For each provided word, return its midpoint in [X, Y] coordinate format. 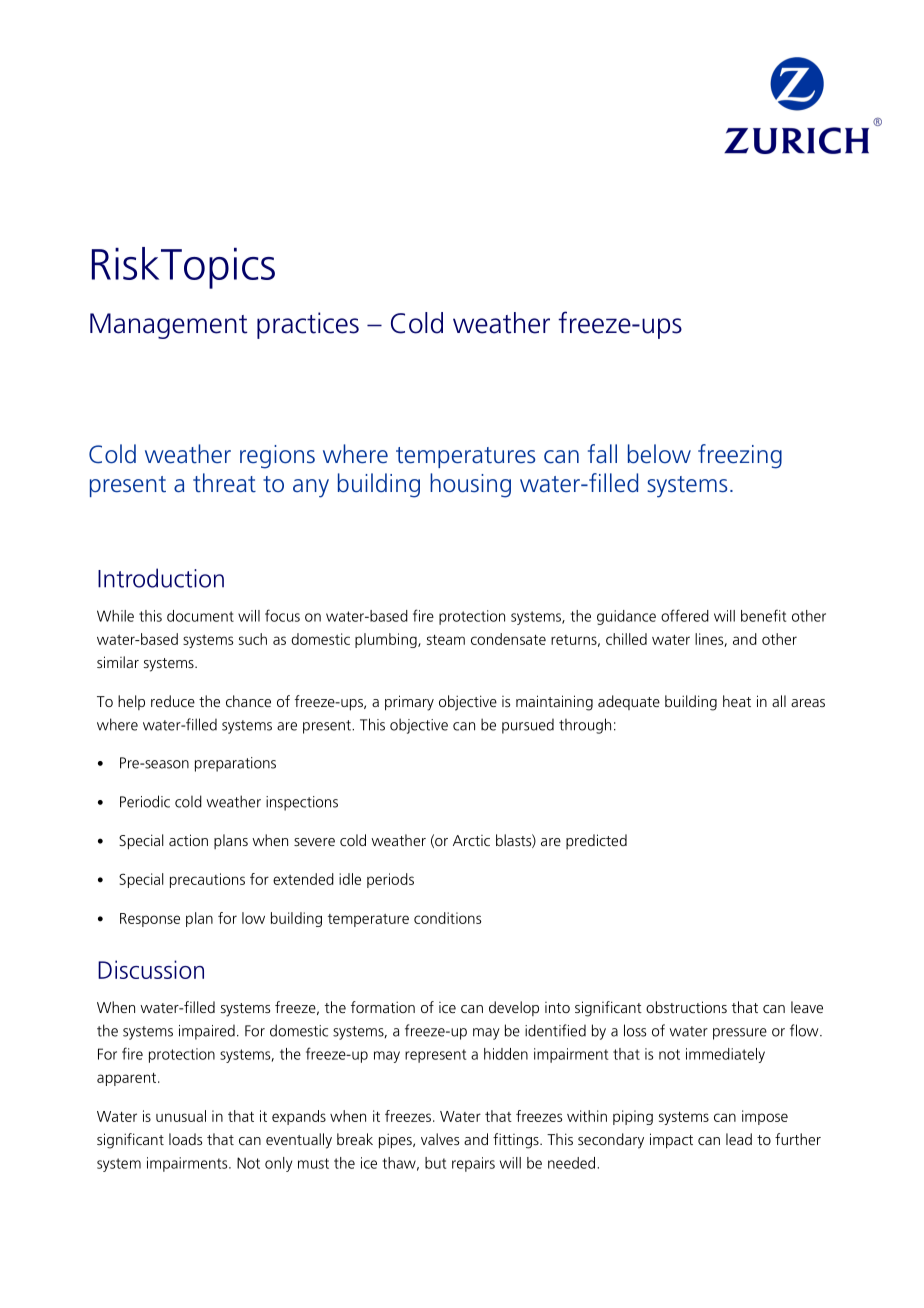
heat [737, 701]
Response [150, 920]
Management [168, 326]
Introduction [161, 578]
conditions [447, 918]
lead [739, 1139]
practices [308, 325]
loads [185, 1139]
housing [470, 485]
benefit [763, 615]
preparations [235, 764]
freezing [740, 456]
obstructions [686, 1007]
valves [440, 1139]
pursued [528, 726]
